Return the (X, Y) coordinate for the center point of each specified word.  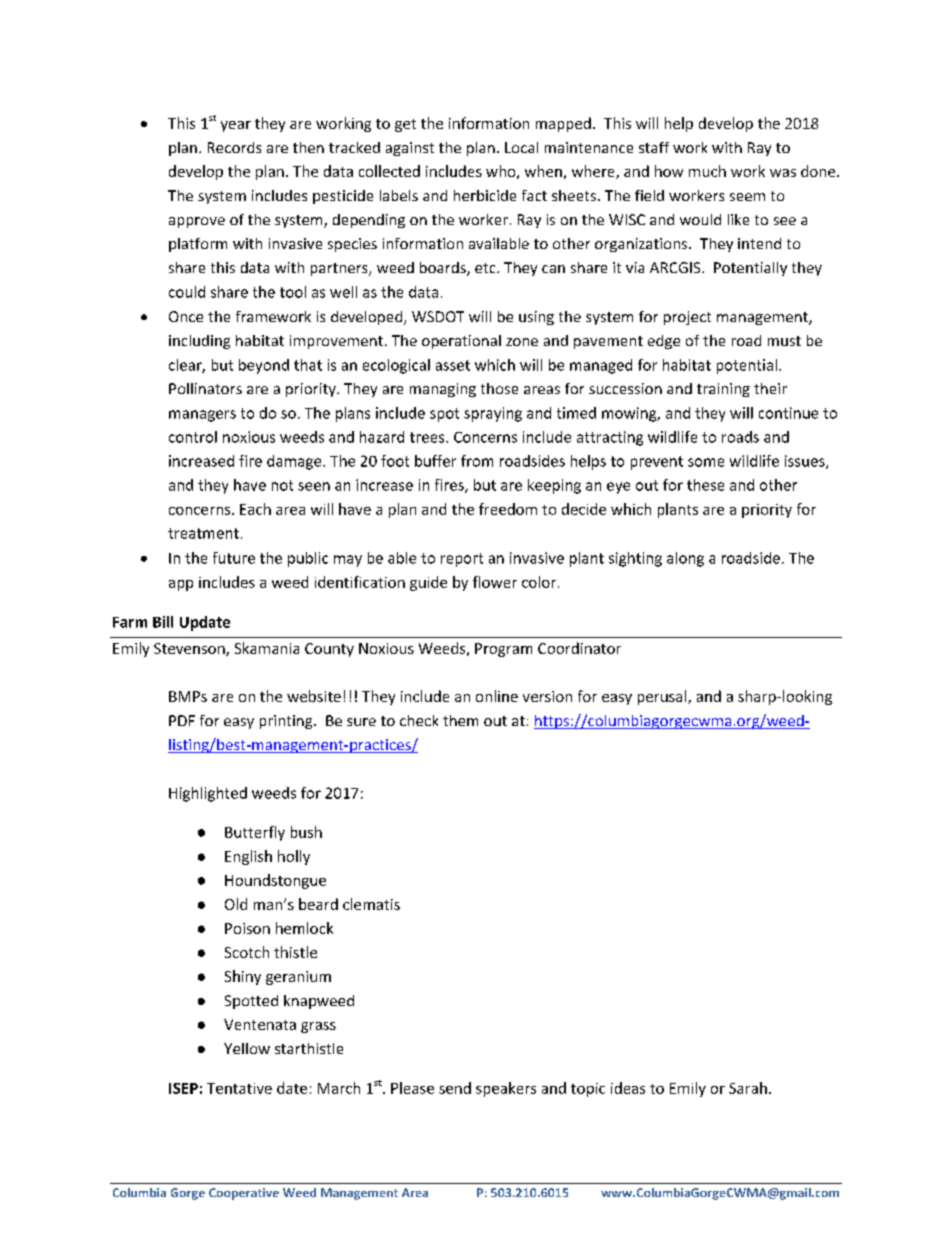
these (705, 485)
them (460, 720)
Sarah (748, 1088)
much (707, 171)
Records (234, 147)
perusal (663, 697)
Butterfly (255, 833)
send (455, 1088)
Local (521, 147)
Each (255, 509)
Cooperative (244, 1194)
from (477, 461)
